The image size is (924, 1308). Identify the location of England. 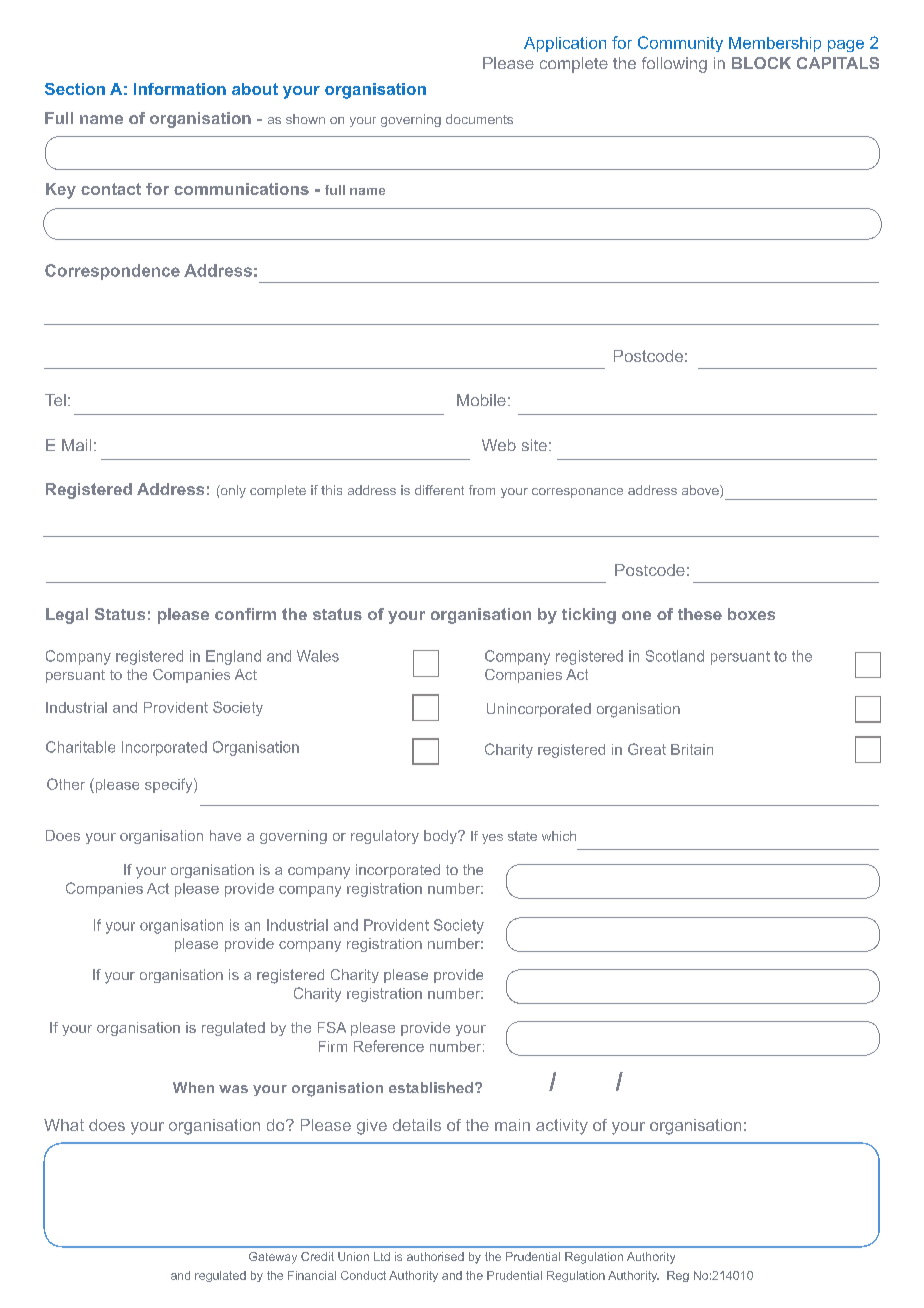
(233, 657).
